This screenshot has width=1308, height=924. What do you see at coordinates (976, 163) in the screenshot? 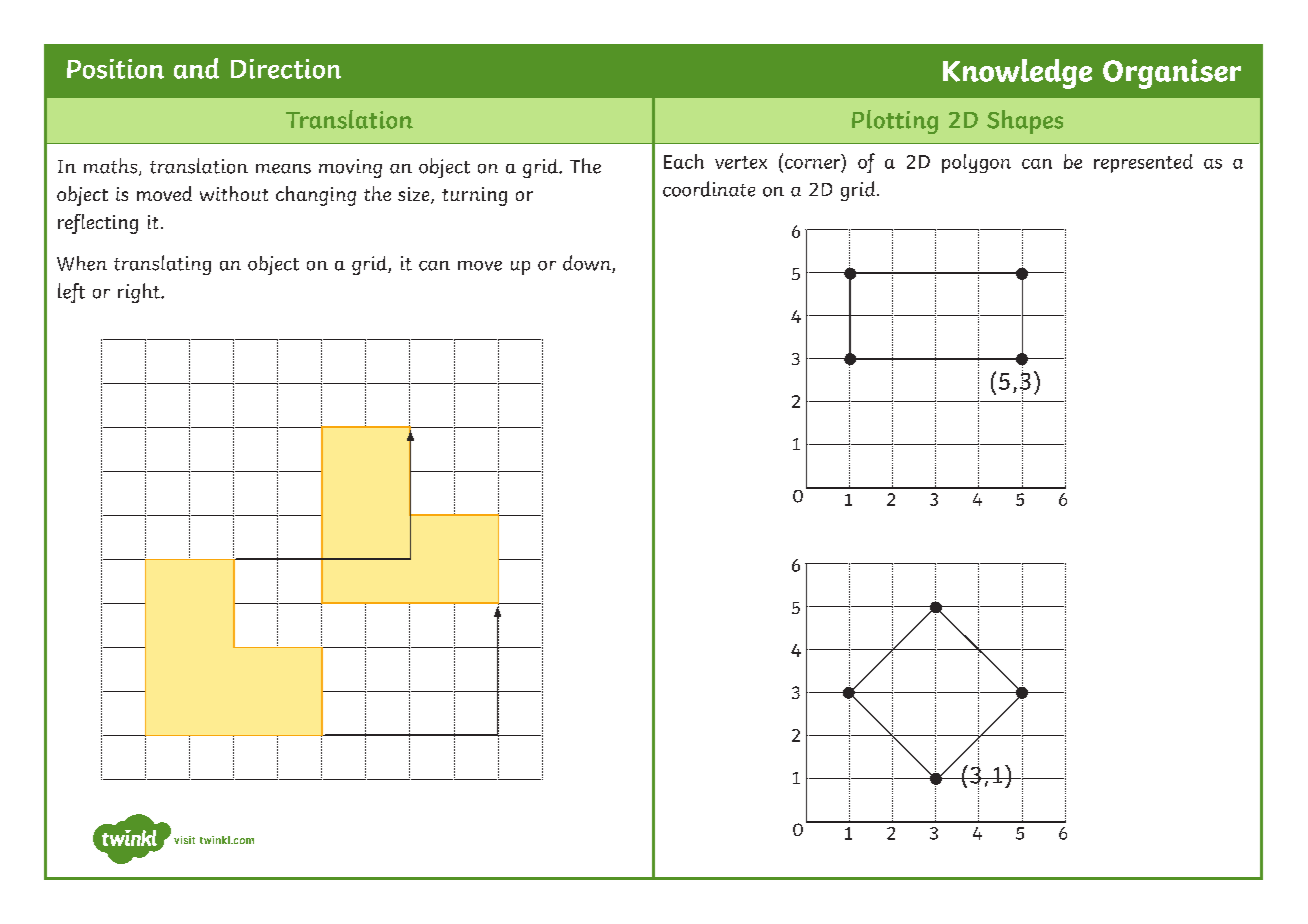
I see `polygon` at bounding box center [976, 163].
